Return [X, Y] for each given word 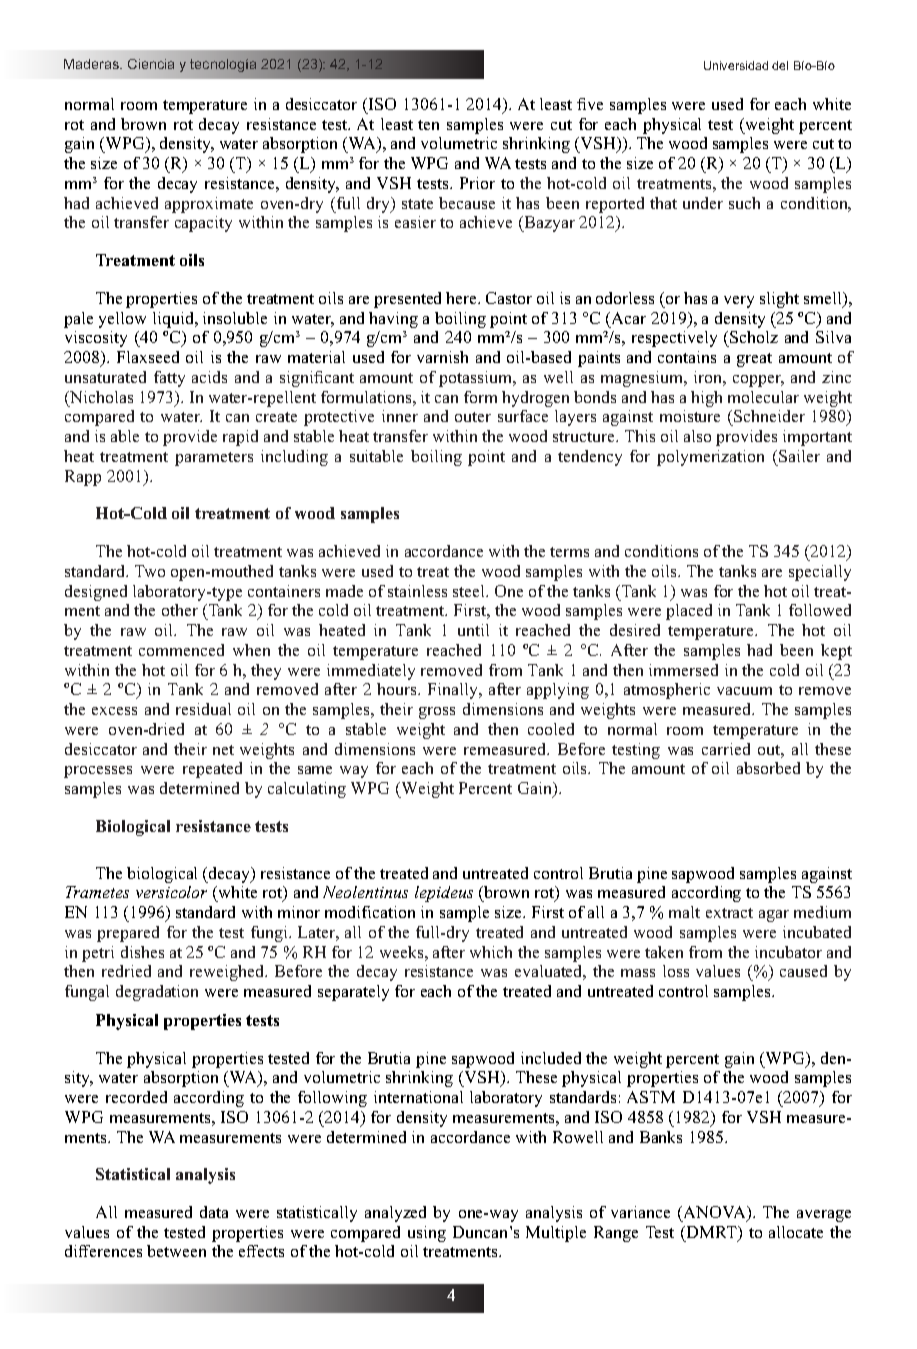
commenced [181, 650]
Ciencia [151, 64]
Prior [477, 183]
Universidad [736, 65]
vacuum [744, 691]
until [473, 630]
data [214, 1212]
